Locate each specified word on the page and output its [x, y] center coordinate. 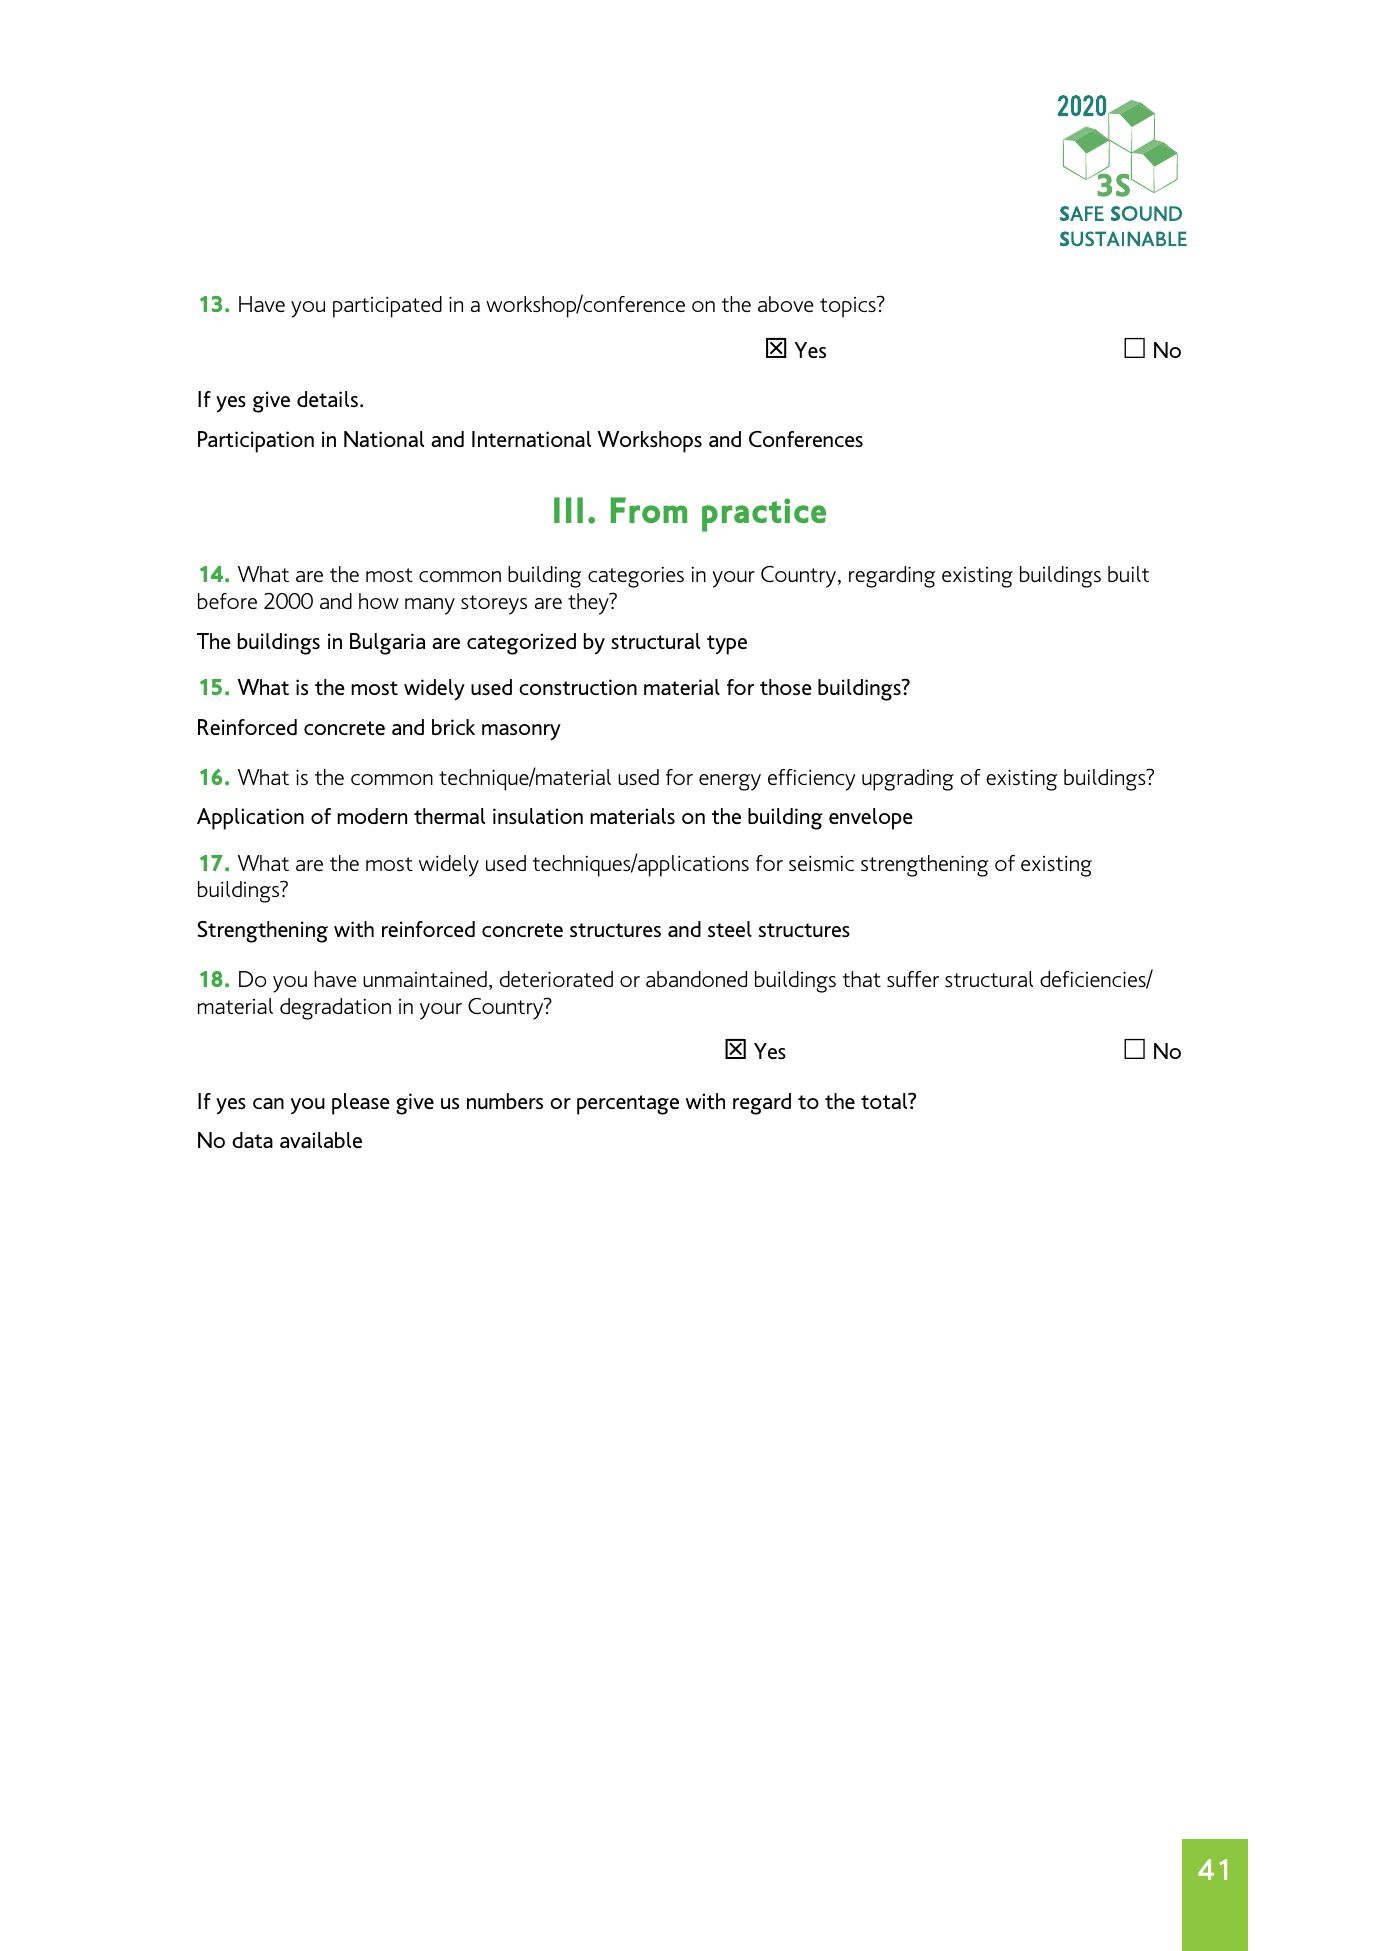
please [361, 1104]
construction [578, 687]
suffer [913, 979]
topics [849, 307]
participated [387, 307]
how [379, 601]
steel [730, 929]
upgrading [908, 780]
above [786, 304]
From [649, 510]
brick [453, 727]
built [1128, 574]
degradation [335, 1009]
